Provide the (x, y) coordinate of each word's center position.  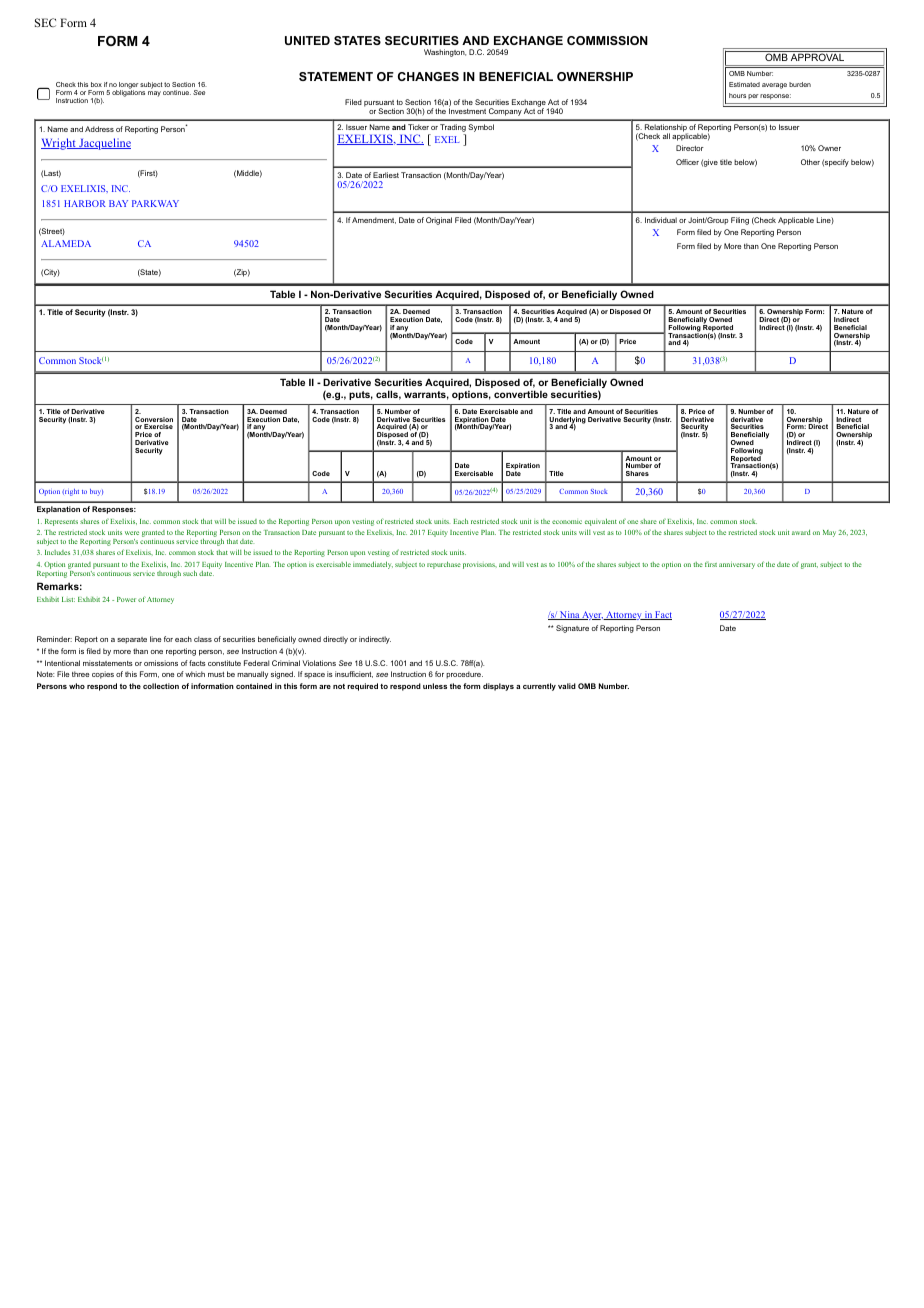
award (801, 532)
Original (439, 221)
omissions (161, 663)
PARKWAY (155, 203)
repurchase (444, 565)
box (96, 84)
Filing (740, 221)
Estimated (744, 84)
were (132, 533)
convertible (521, 394)
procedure (464, 675)
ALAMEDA (66, 243)
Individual (661, 220)
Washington (445, 53)
